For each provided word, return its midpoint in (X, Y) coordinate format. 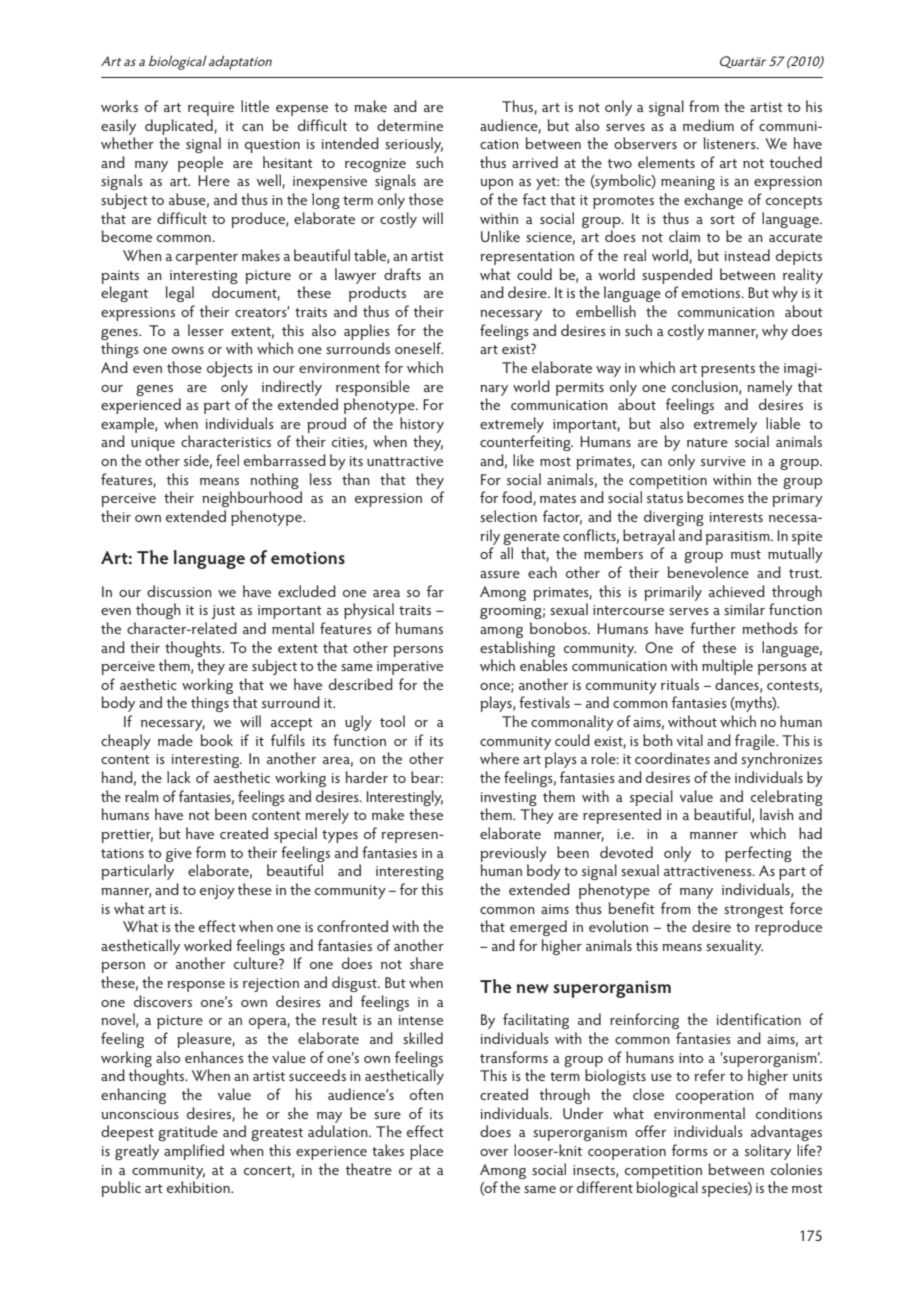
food (518, 498)
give (179, 855)
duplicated (180, 127)
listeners (730, 143)
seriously (414, 145)
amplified (194, 1152)
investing (508, 799)
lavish (777, 814)
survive (723, 461)
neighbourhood (252, 499)
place (426, 1152)
